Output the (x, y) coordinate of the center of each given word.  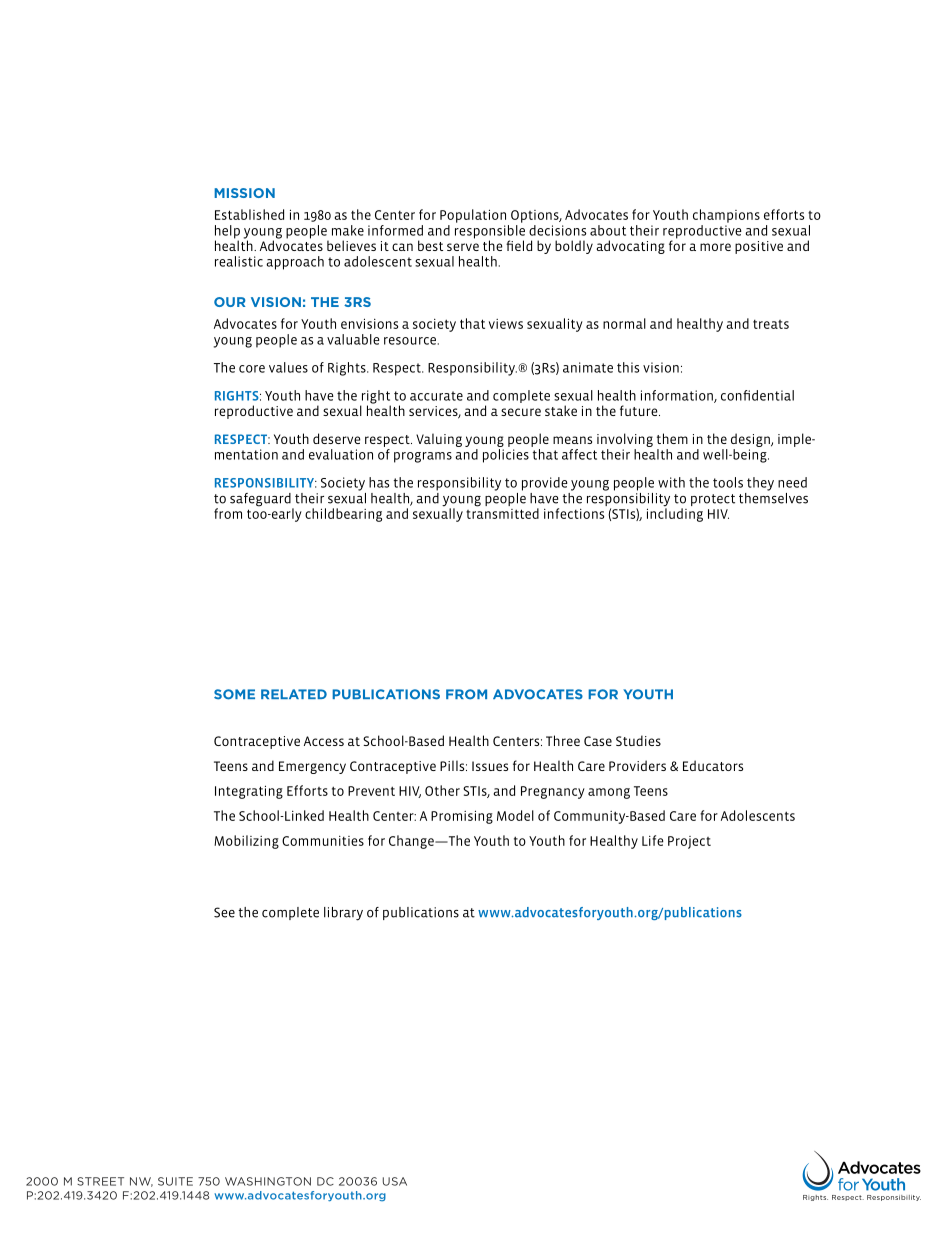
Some (234, 694)
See (224, 912)
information (678, 396)
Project (689, 842)
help (227, 233)
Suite (175, 1181)
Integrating (249, 792)
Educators (713, 765)
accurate (436, 396)
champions (726, 216)
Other (442, 790)
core (252, 369)
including (675, 514)
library (343, 914)
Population (473, 216)
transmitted (502, 512)
